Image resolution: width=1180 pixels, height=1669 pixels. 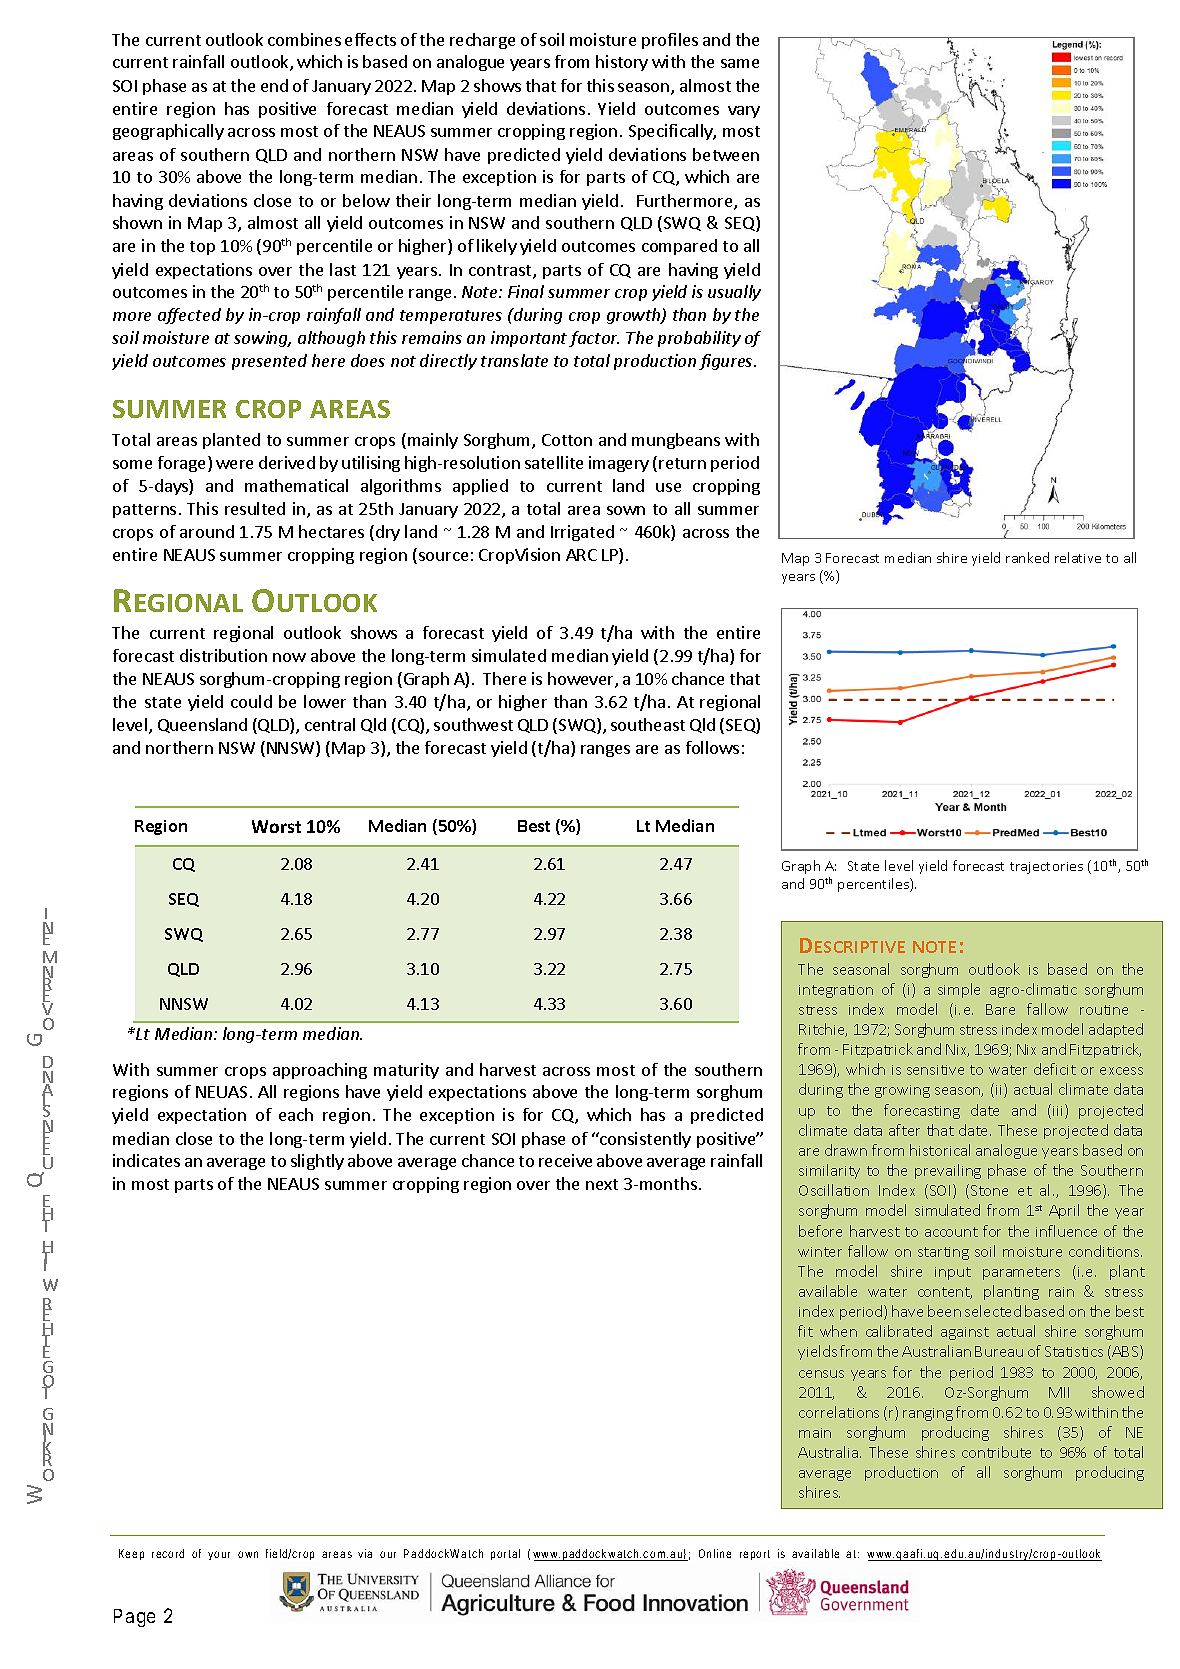 What do you see at coordinates (134, 1618) in the image?
I see `Page` at bounding box center [134, 1618].
